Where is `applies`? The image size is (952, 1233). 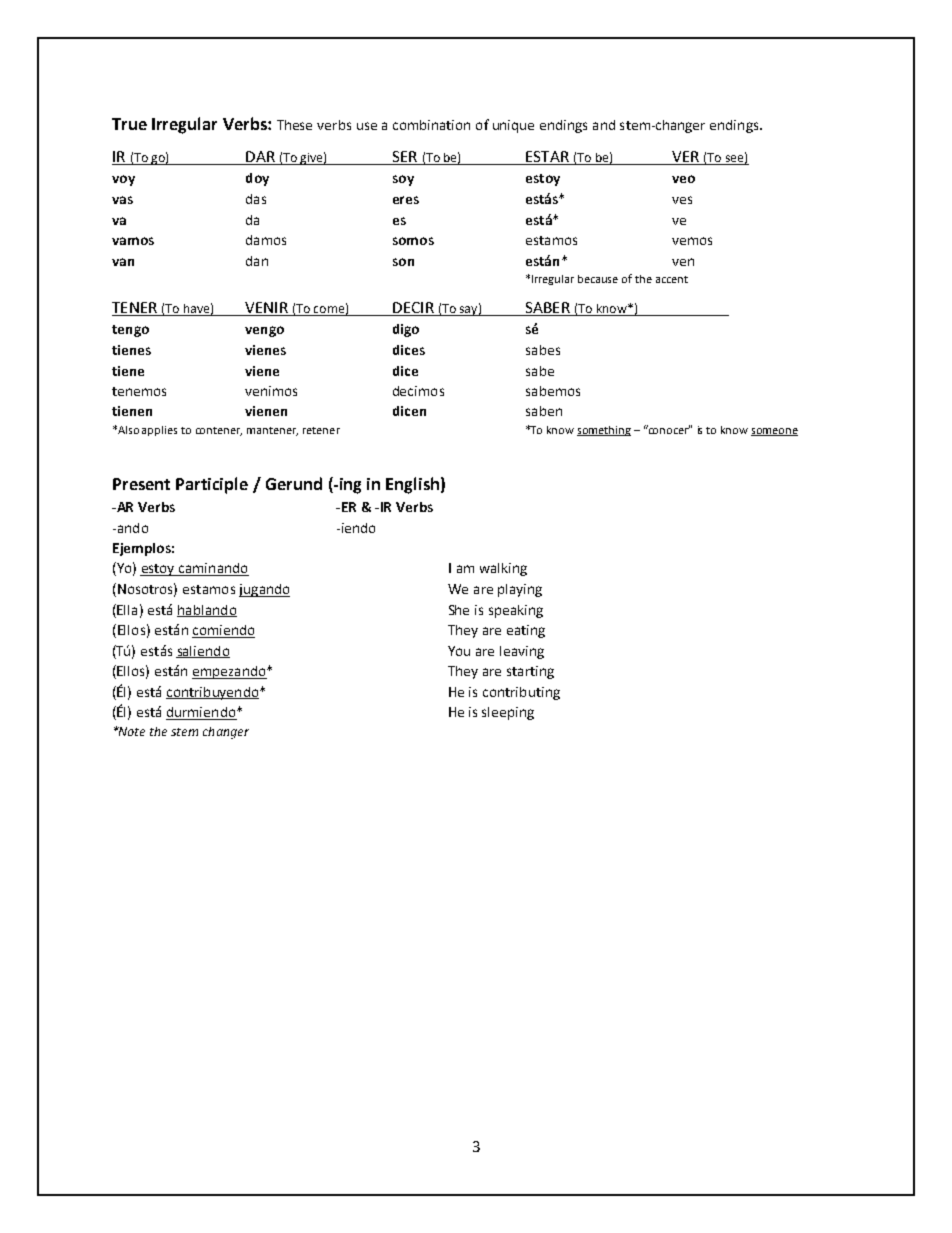 applies is located at coordinates (159, 431).
